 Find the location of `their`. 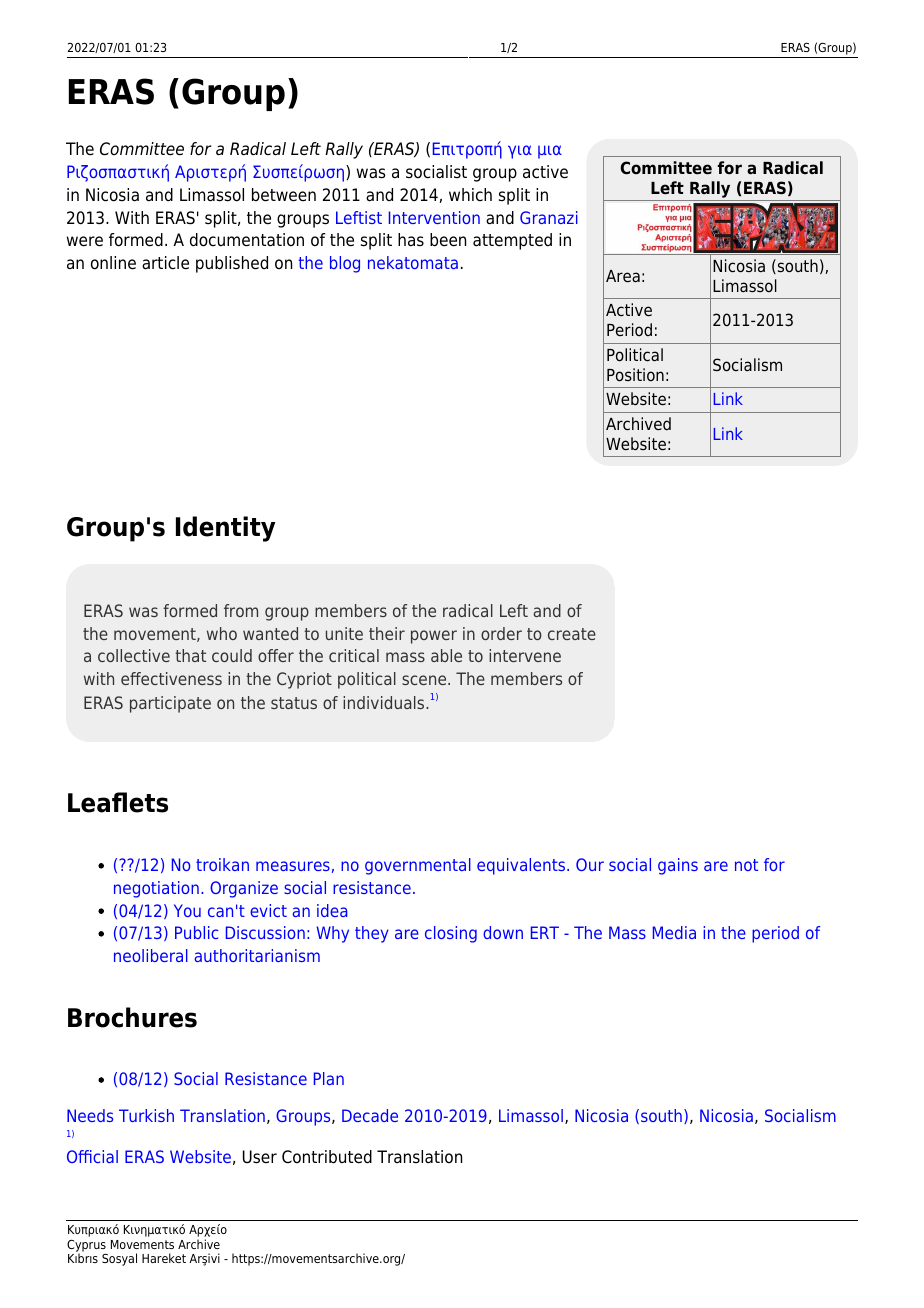

their is located at coordinates (387, 633).
